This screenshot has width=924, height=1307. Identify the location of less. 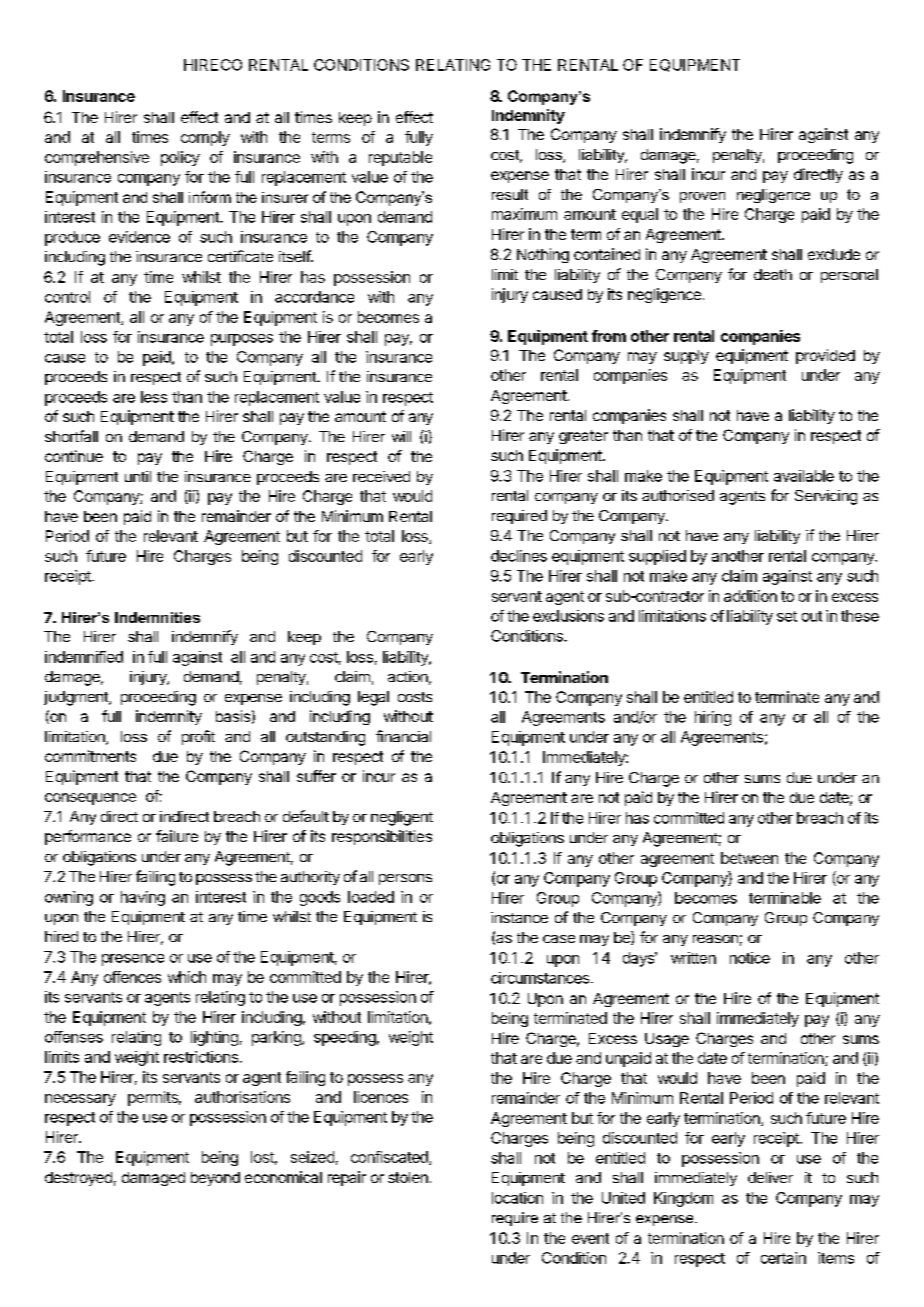
(154, 397).
